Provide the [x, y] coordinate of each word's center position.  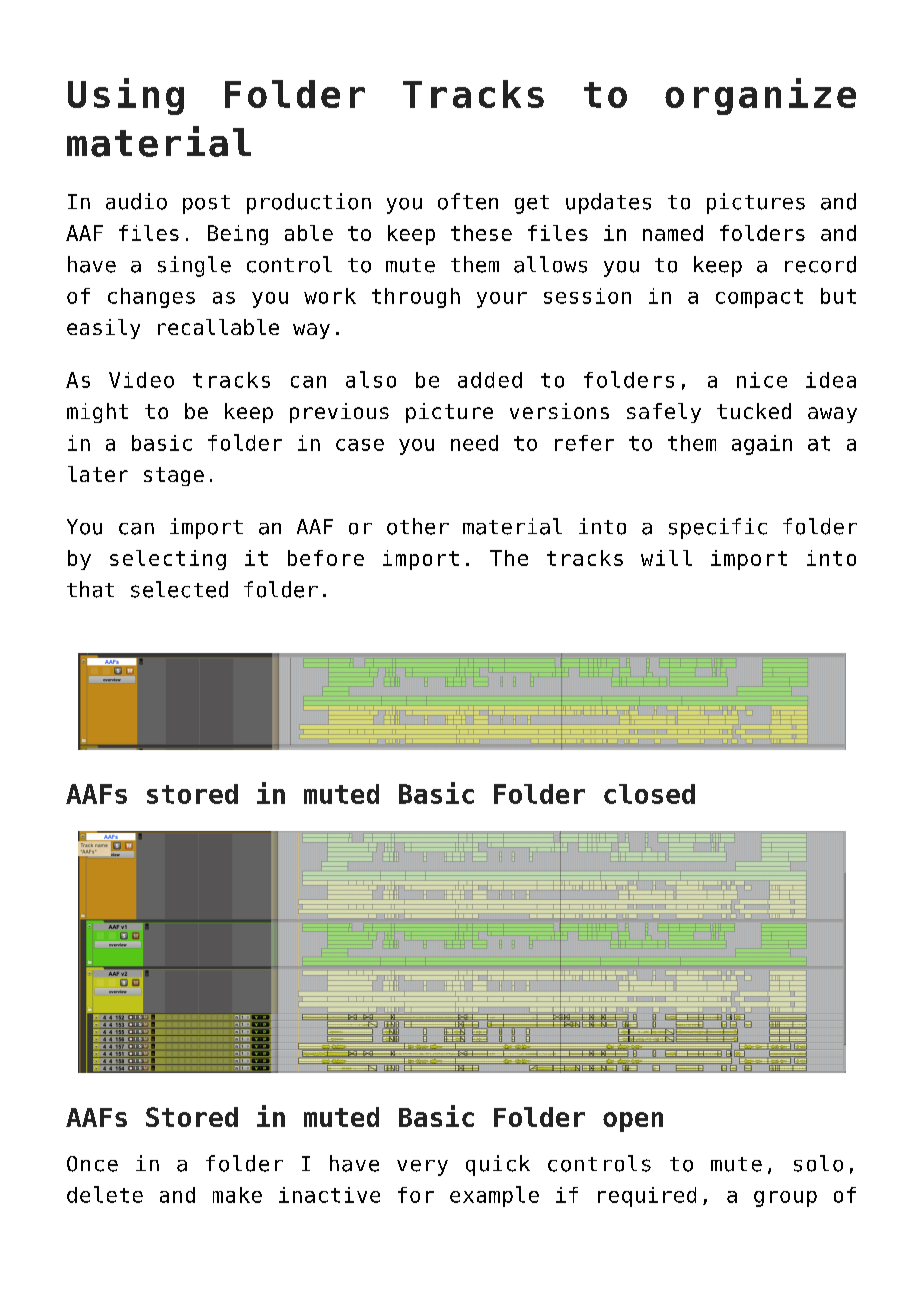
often [468, 201]
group [785, 1199]
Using [126, 96]
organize [760, 96]
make [237, 1195]
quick [498, 1165]
